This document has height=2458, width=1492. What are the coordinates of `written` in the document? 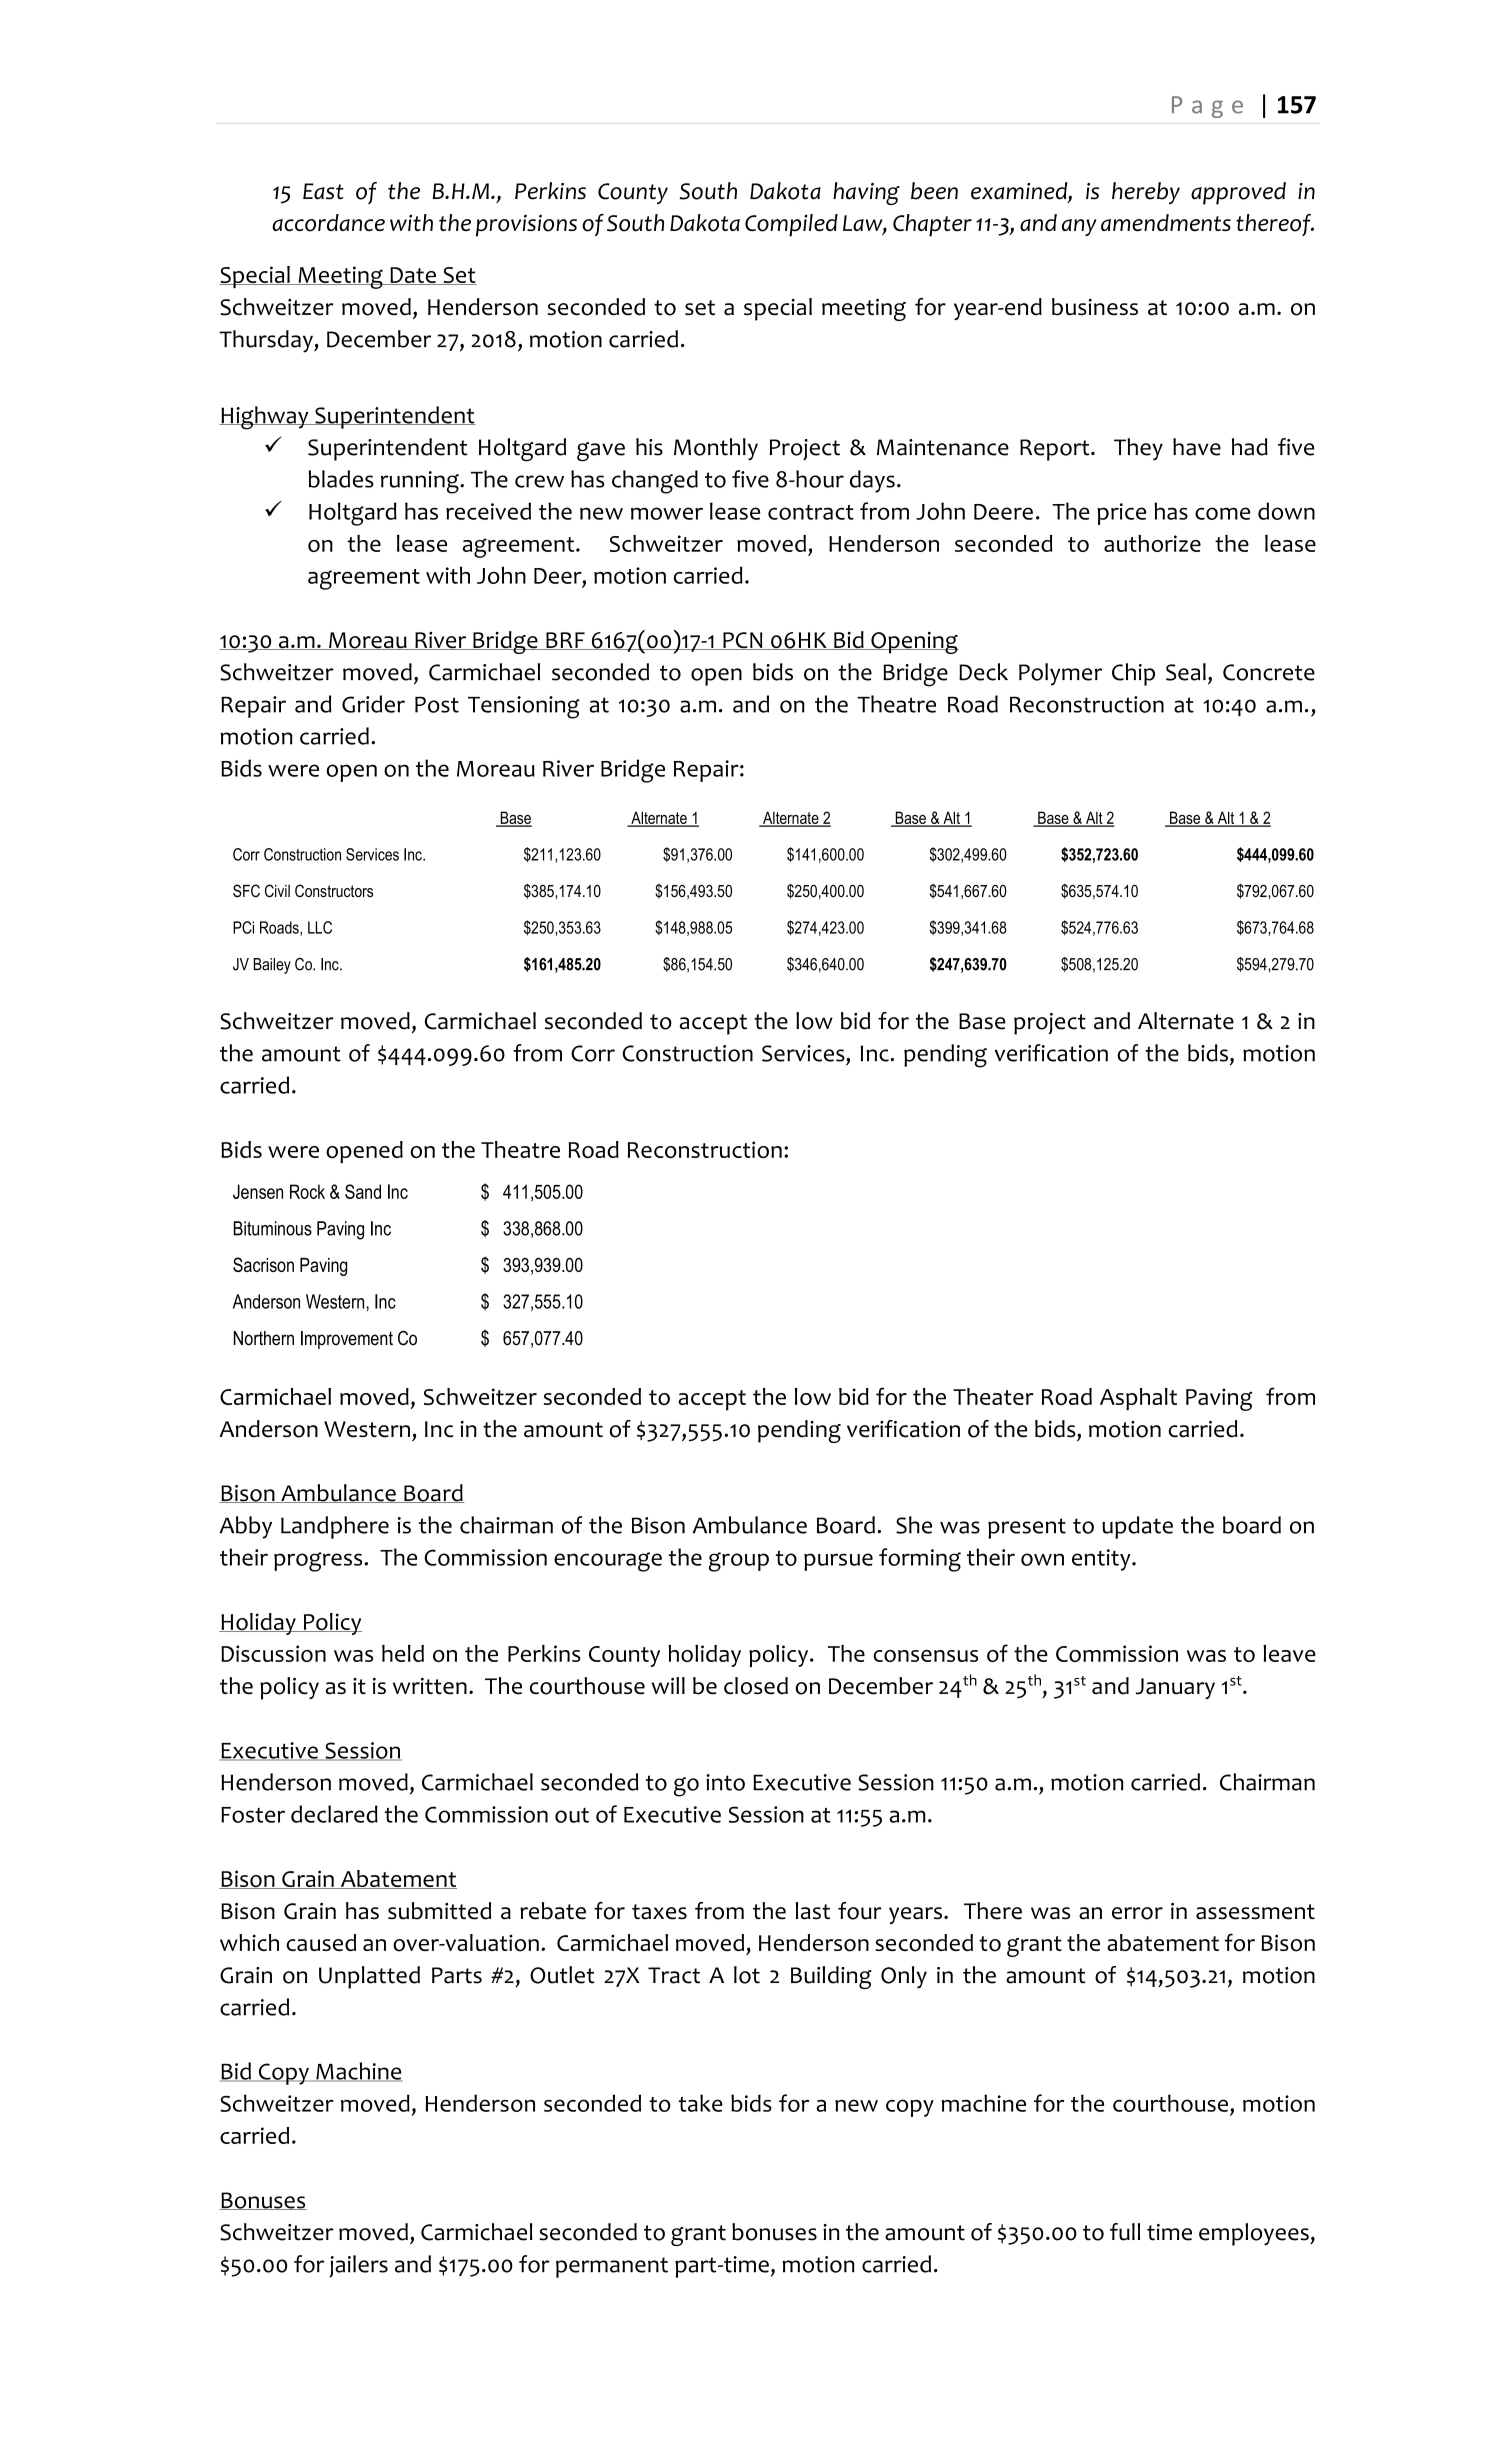 It's located at (430, 1686).
